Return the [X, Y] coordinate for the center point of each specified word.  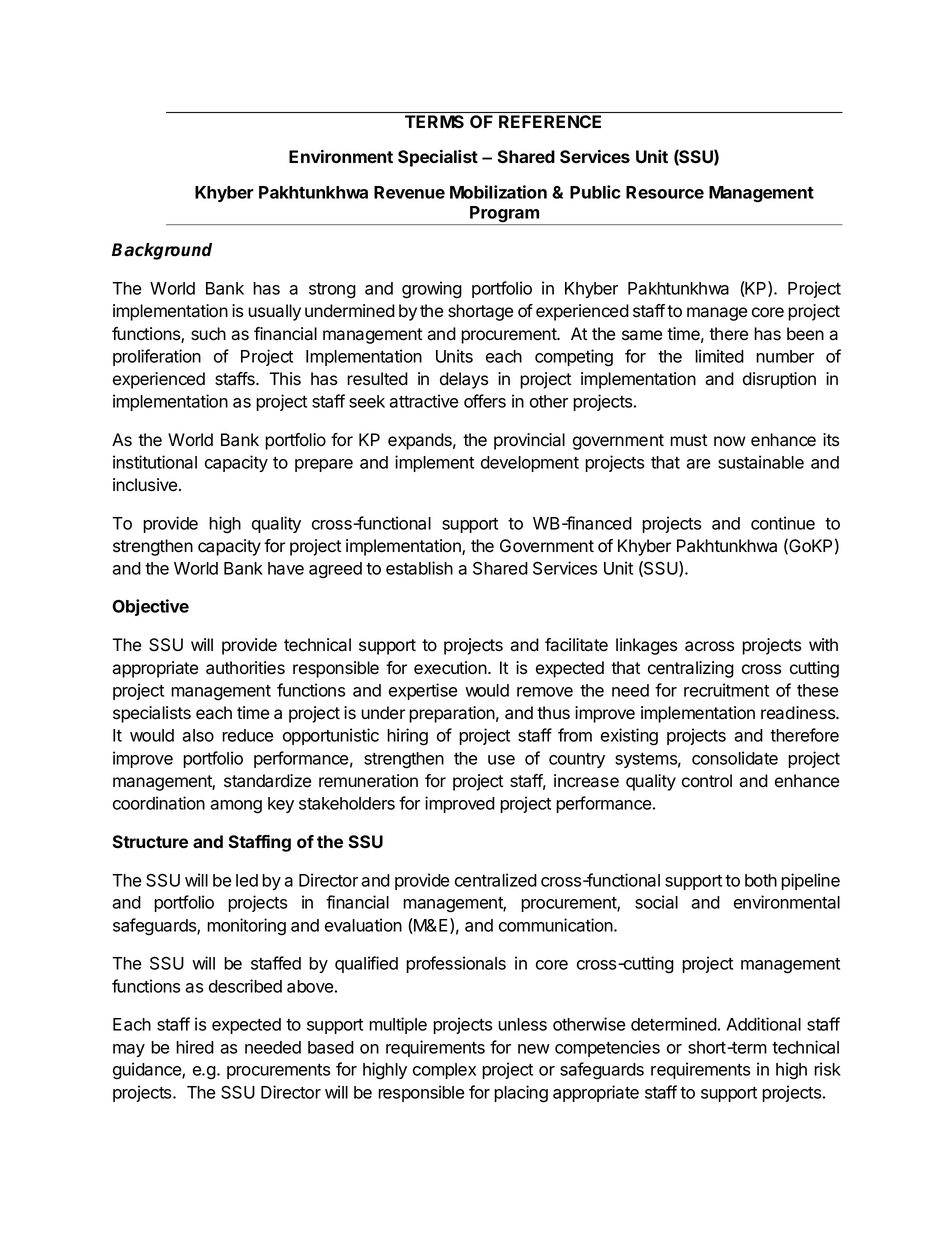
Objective [150, 607]
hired [195, 1047]
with [823, 644]
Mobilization [498, 192]
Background [162, 251]
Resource [665, 192]
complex [444, 1071]
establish [419, 568]
